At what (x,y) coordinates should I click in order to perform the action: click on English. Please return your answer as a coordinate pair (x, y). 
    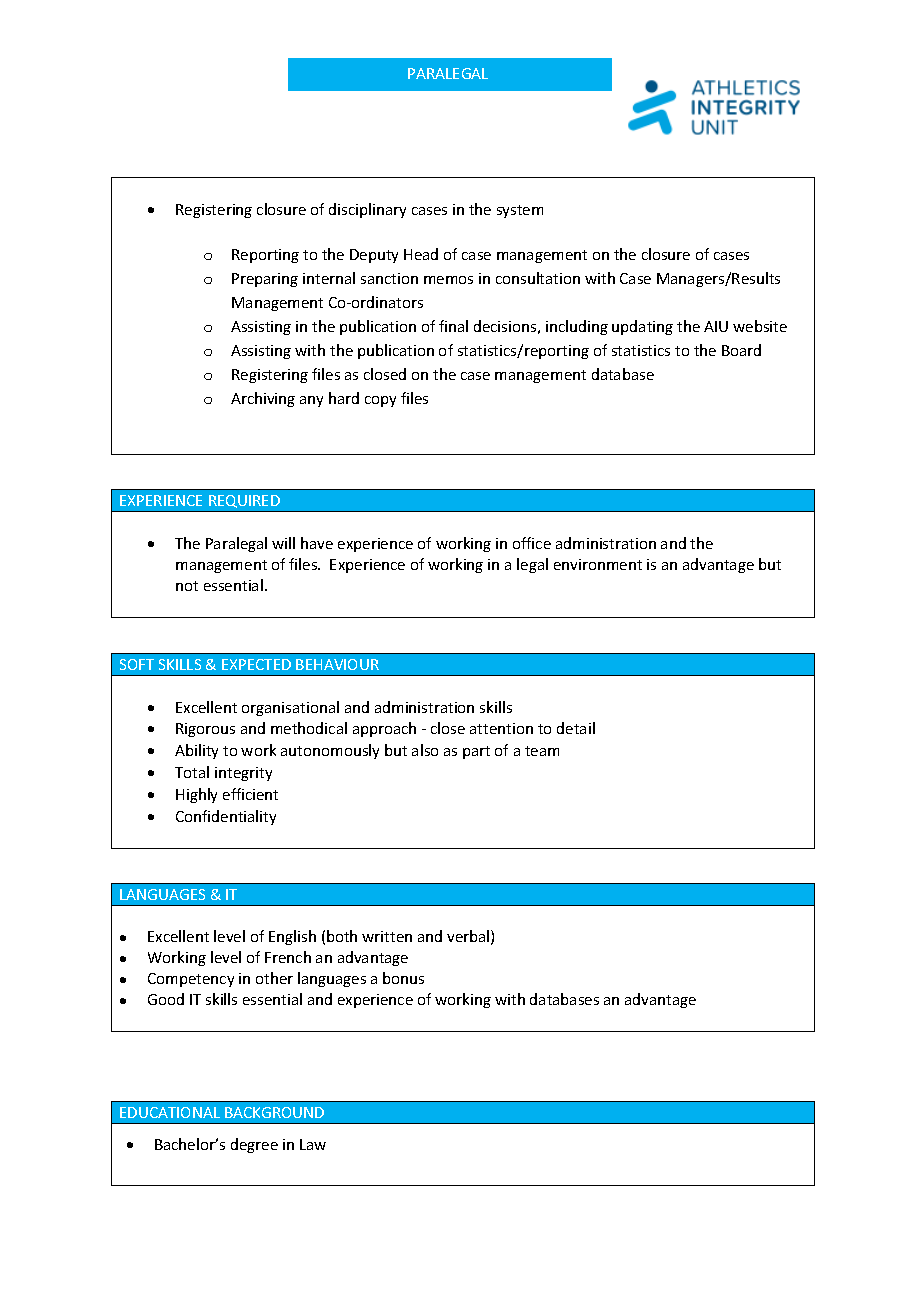
    Looking at the image, I should click on (292, 937).
